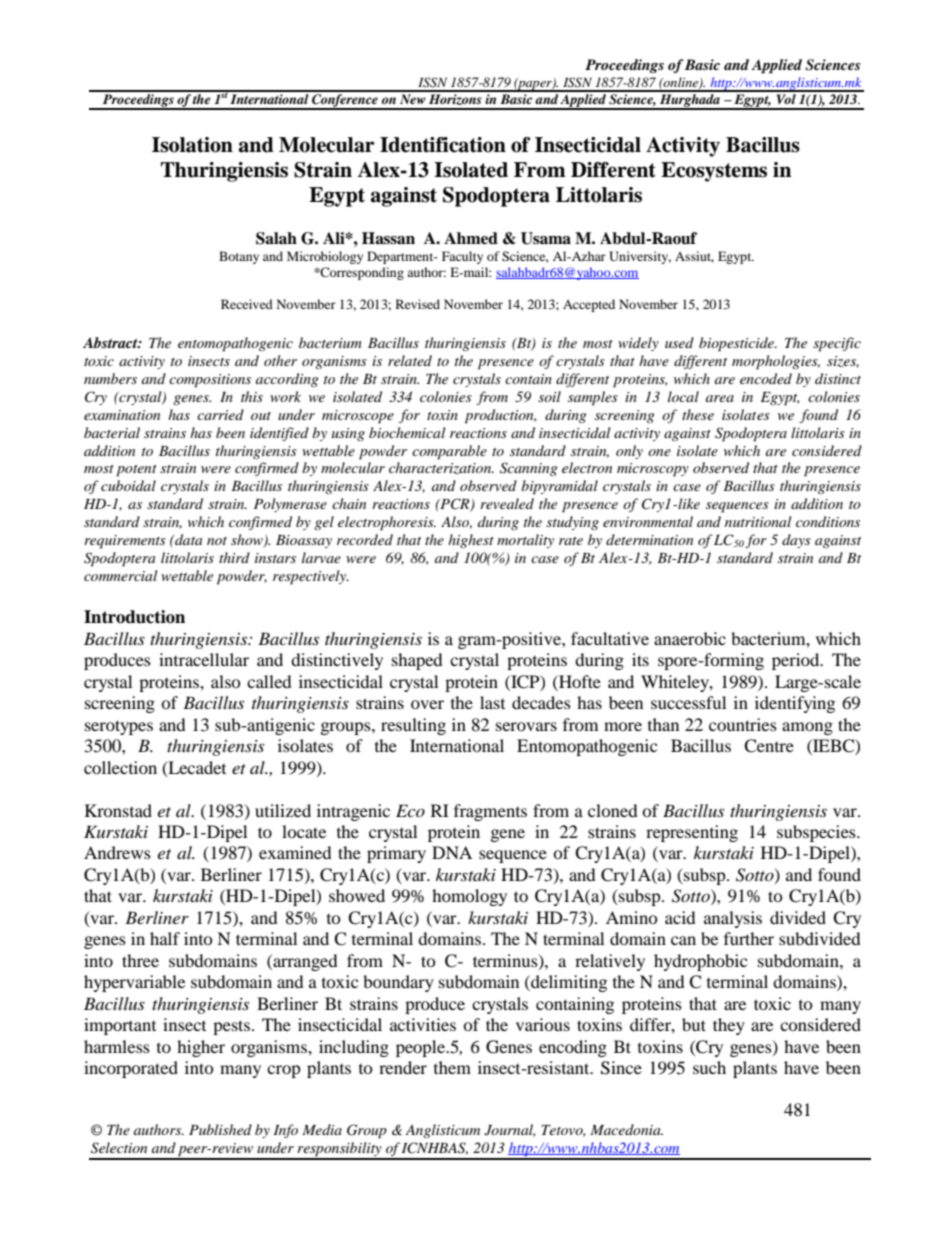  What do you see at coordinates (443, 145) in the image?
I see `Identification` at bounding box center [443, 145].
